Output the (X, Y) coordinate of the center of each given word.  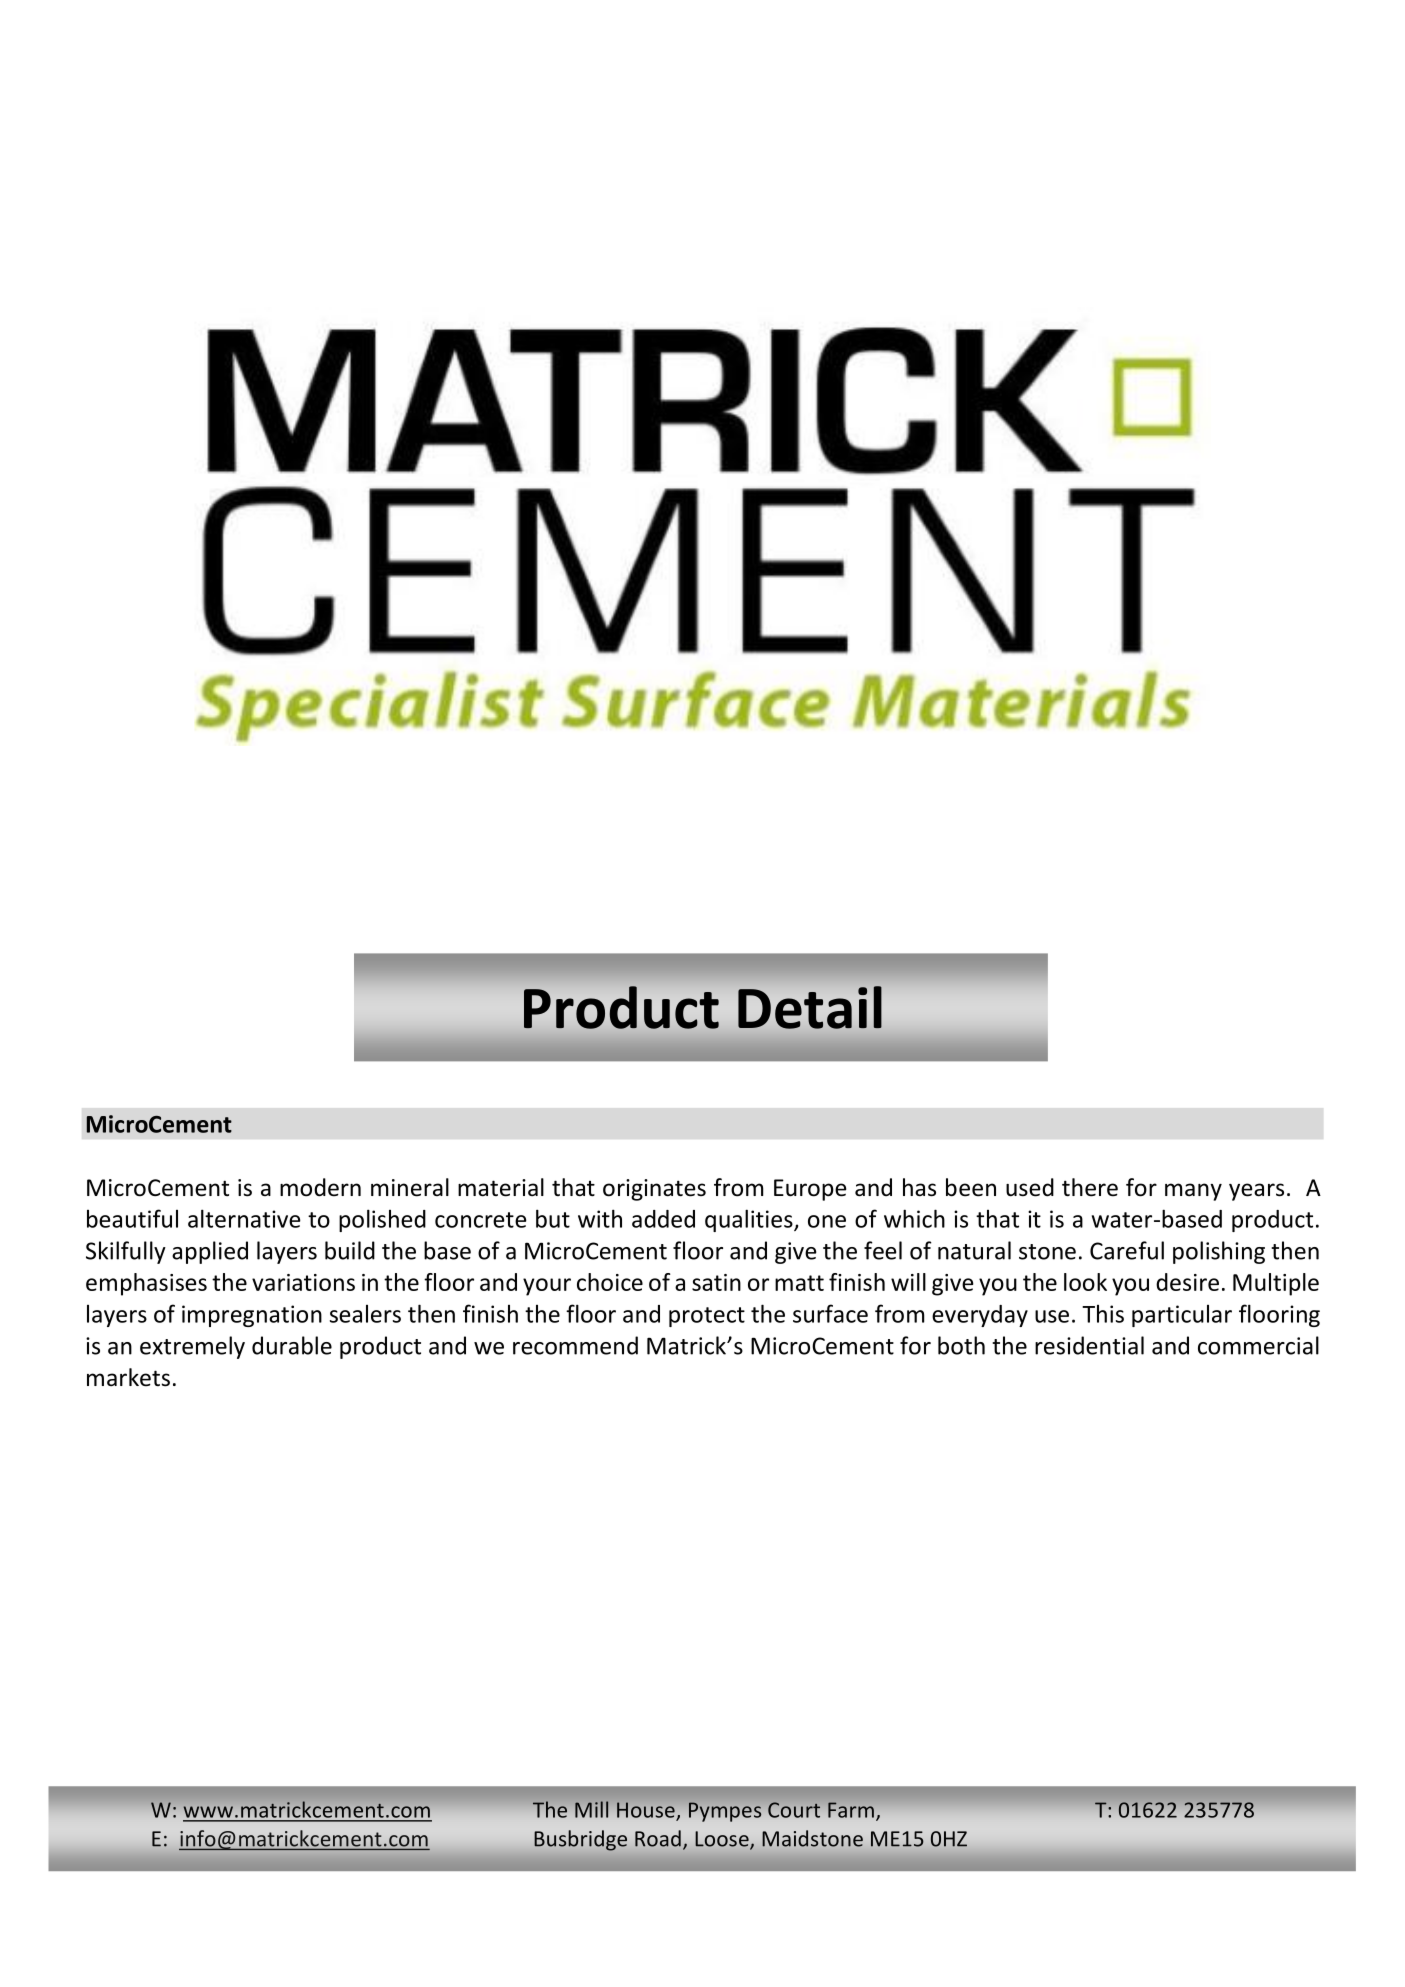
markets (128, 1377)
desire (1187, 1282)
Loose (723, 1840)
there (1090, 1187)
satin (716, 1282)
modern (320, 1187)
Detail (810, 1007)
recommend (575, 1345)
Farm (851, 1810)
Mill (591, 1809)
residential (1089, 1345)
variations (303, 1282)
